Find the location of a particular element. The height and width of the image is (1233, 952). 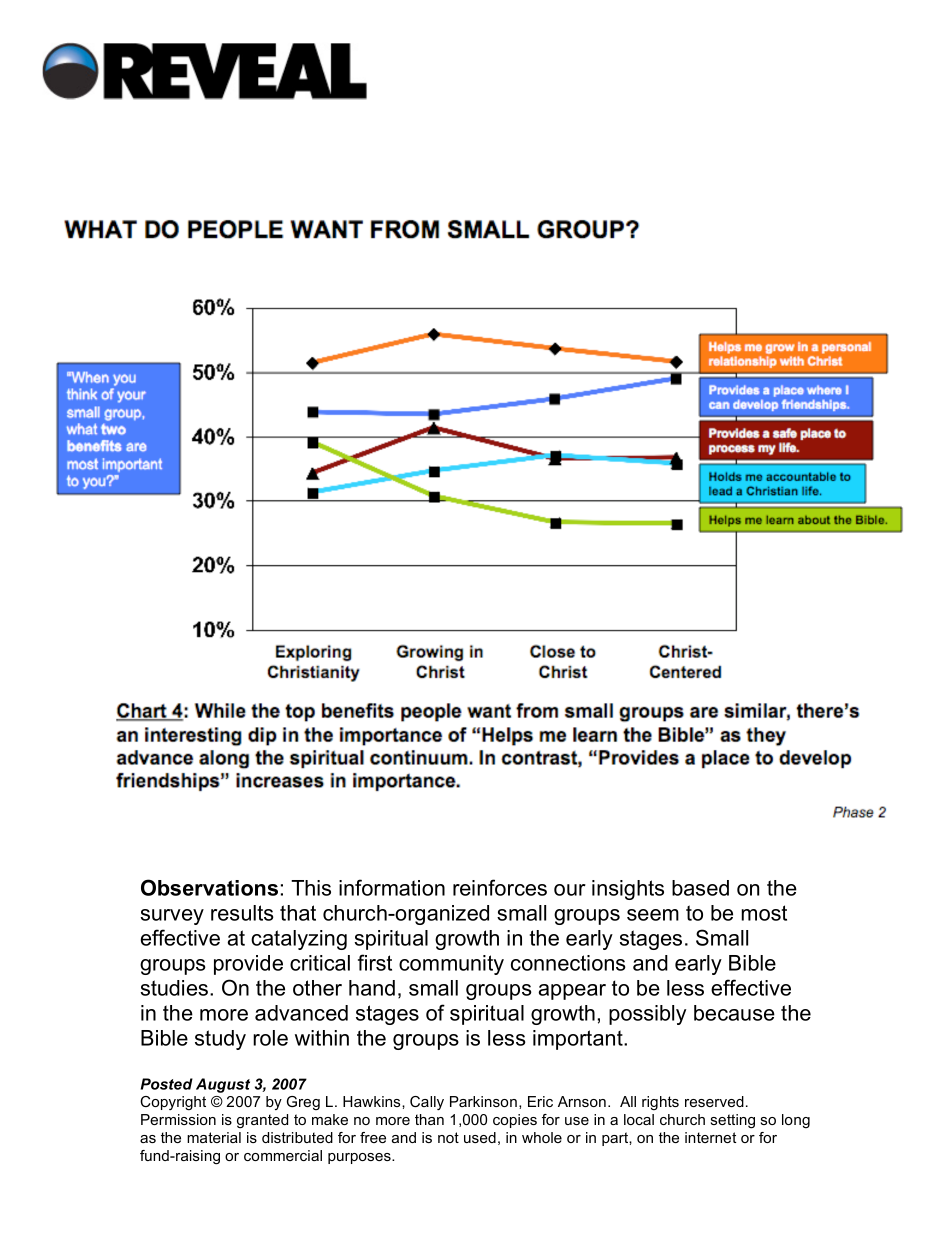

used is located at coordinates (480, 1137).
